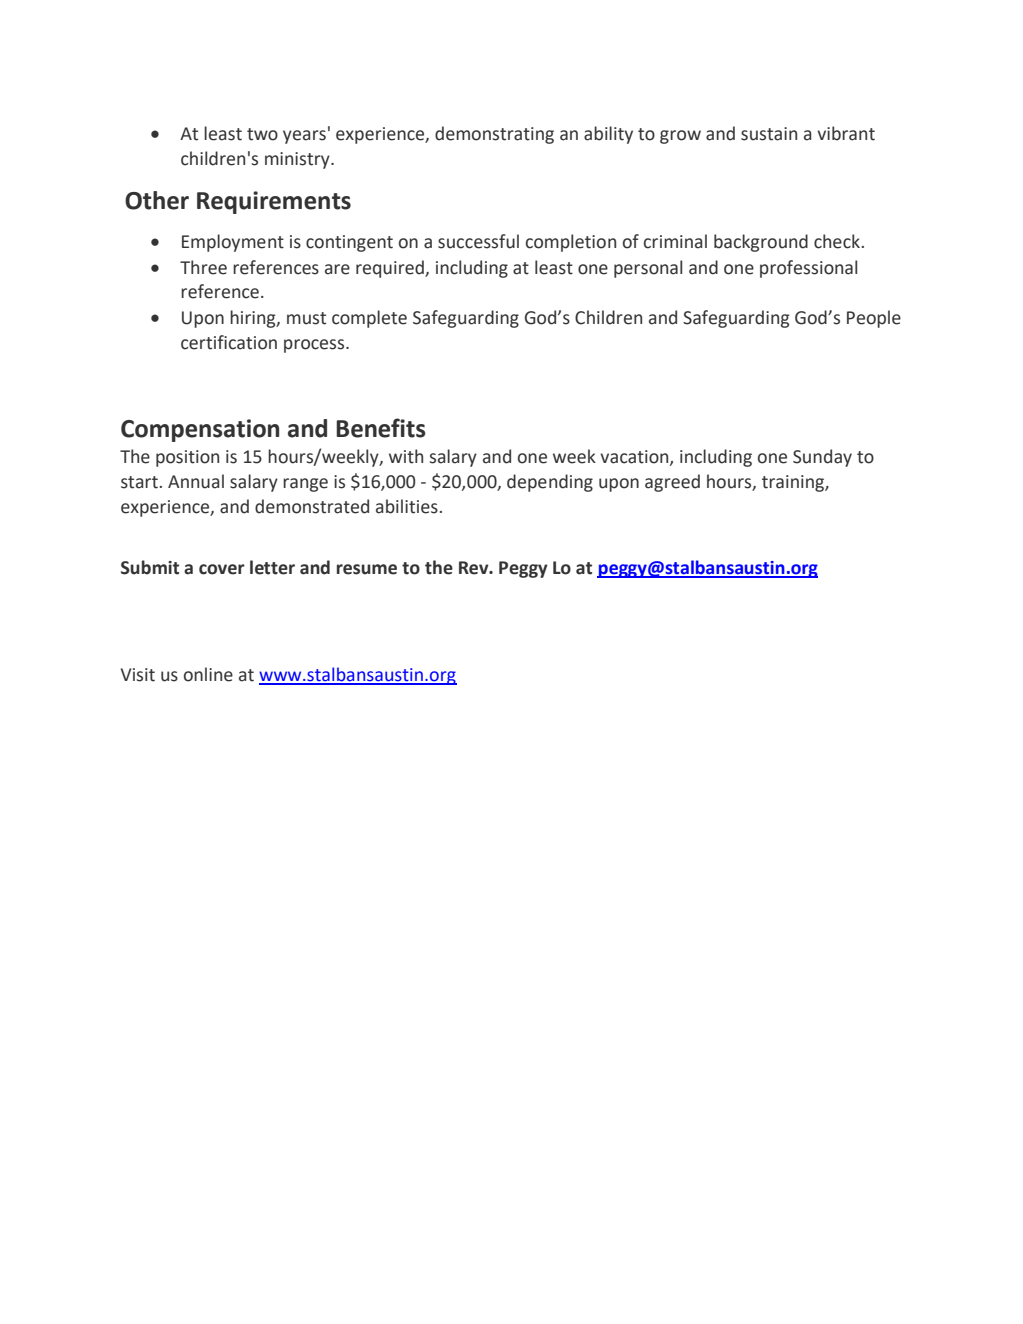 The width and height of the screenshot is (1023, 1324). I want to click on demonstrating, so click(494, 135).
